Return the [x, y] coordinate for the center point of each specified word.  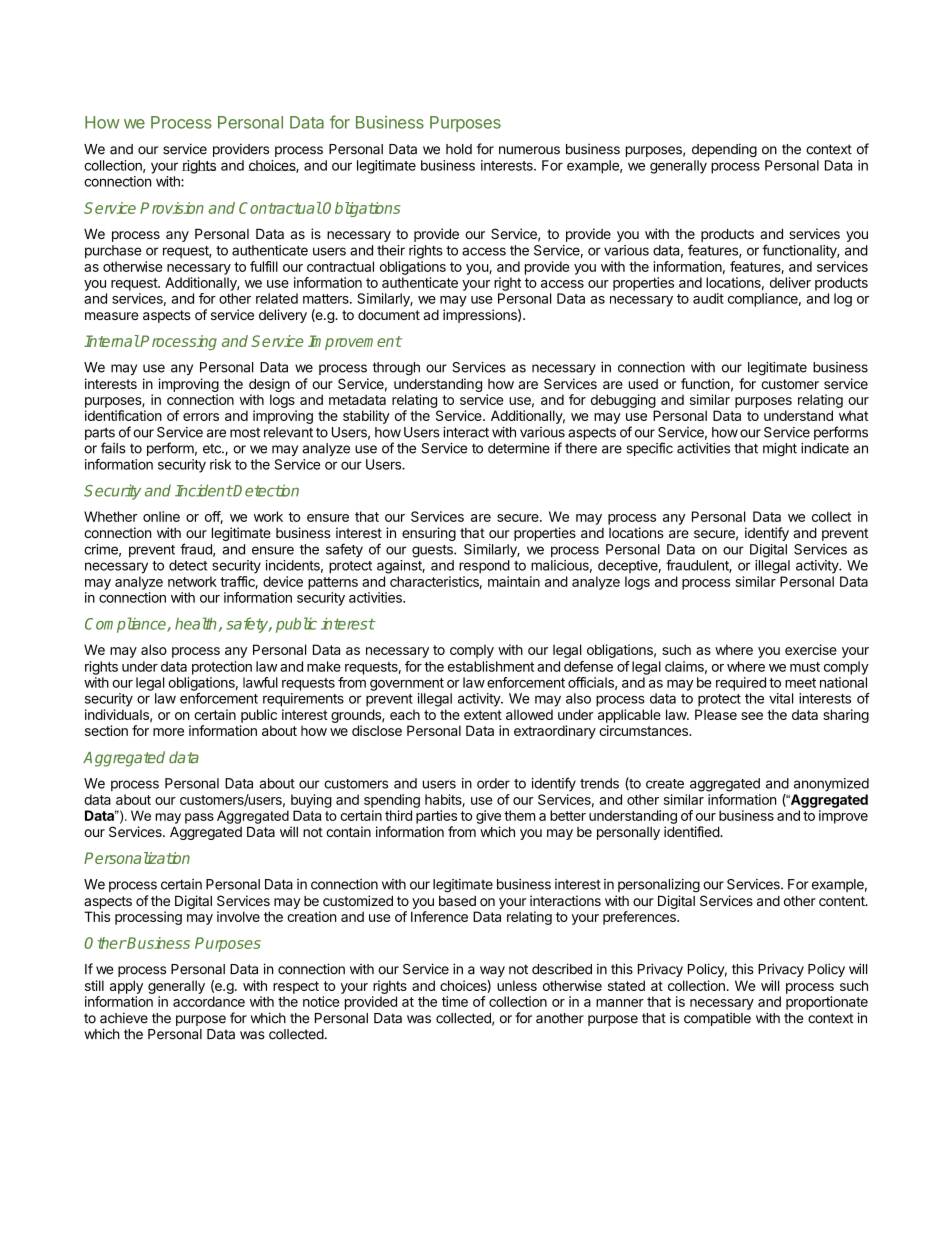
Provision [172, 208]
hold [459, 149]
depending [724, 150]
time [455, 1001]
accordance [209, 1001]
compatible [717, 1019]
